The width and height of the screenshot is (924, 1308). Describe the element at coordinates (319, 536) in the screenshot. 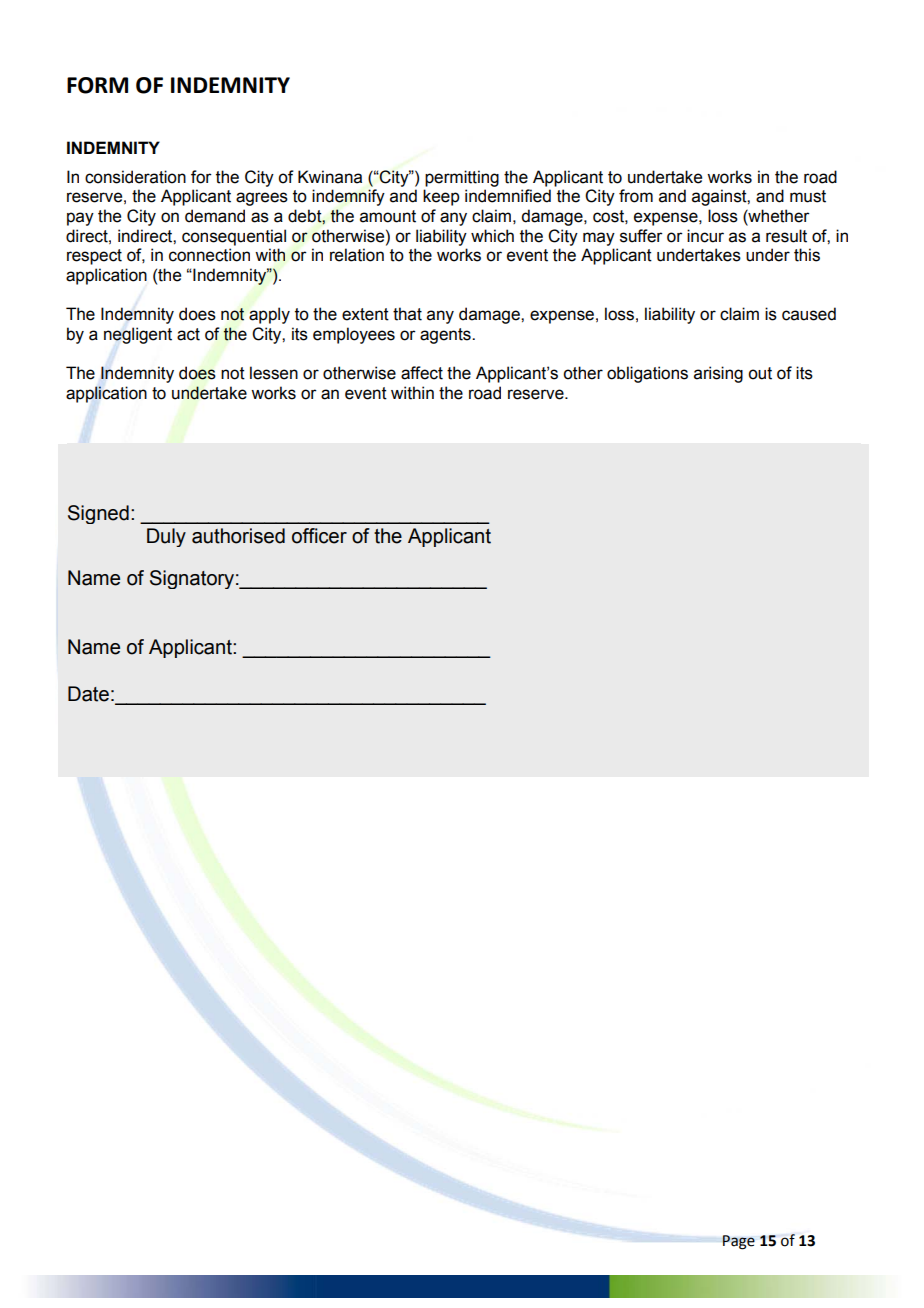

I see `officer` at that location.
